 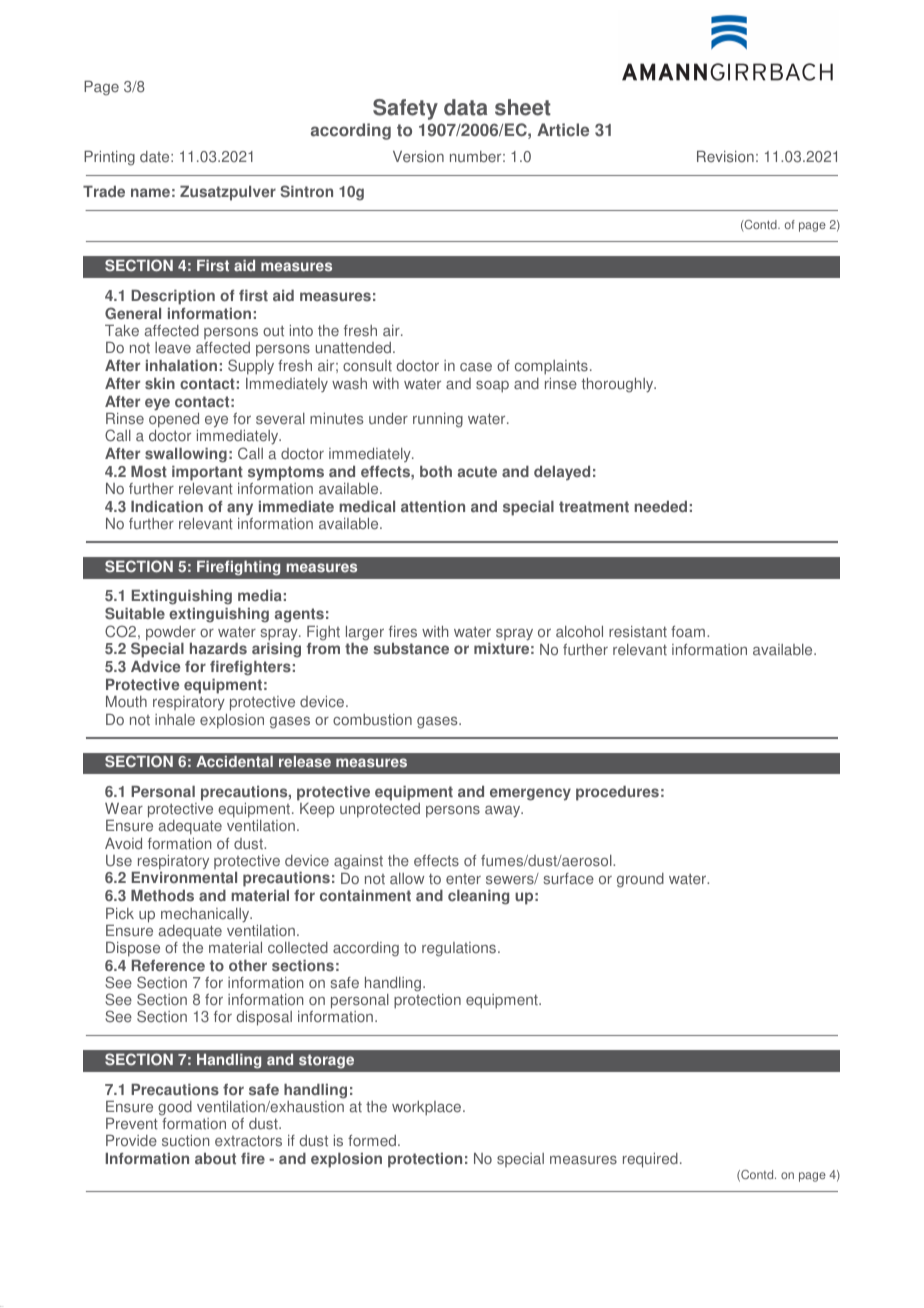 I want to click on Printing, so click(x=109, y=158).
